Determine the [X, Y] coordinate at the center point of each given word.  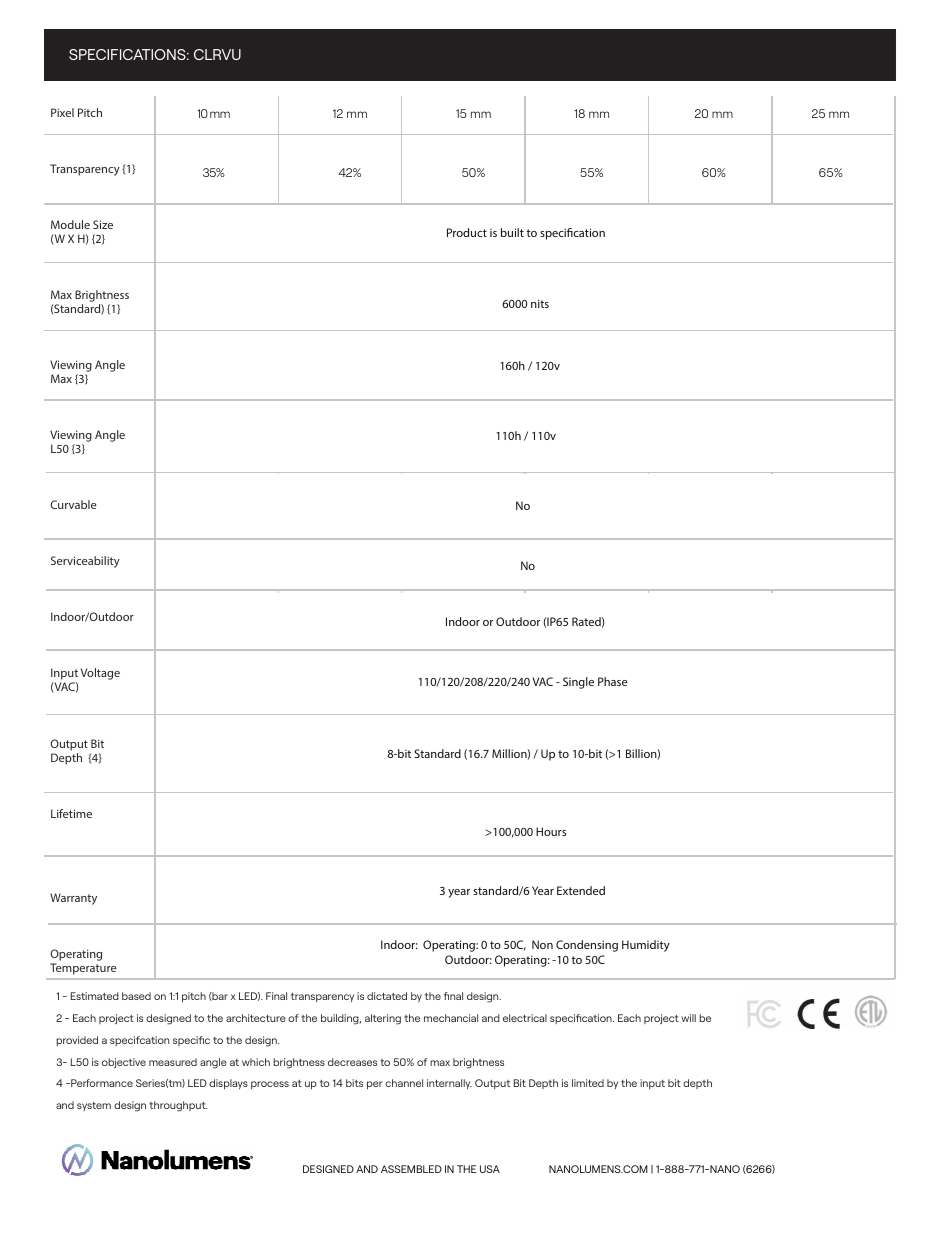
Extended [581, 890]
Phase [613, 681]
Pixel [62, 112]
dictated [387, 996]
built [512, 232]
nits [540, 303]
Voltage [100, 674]
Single [578, 683]
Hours [551, 831]
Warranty [73, 899]
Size [103, 224]
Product [467, 232]
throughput [178, 1106]
